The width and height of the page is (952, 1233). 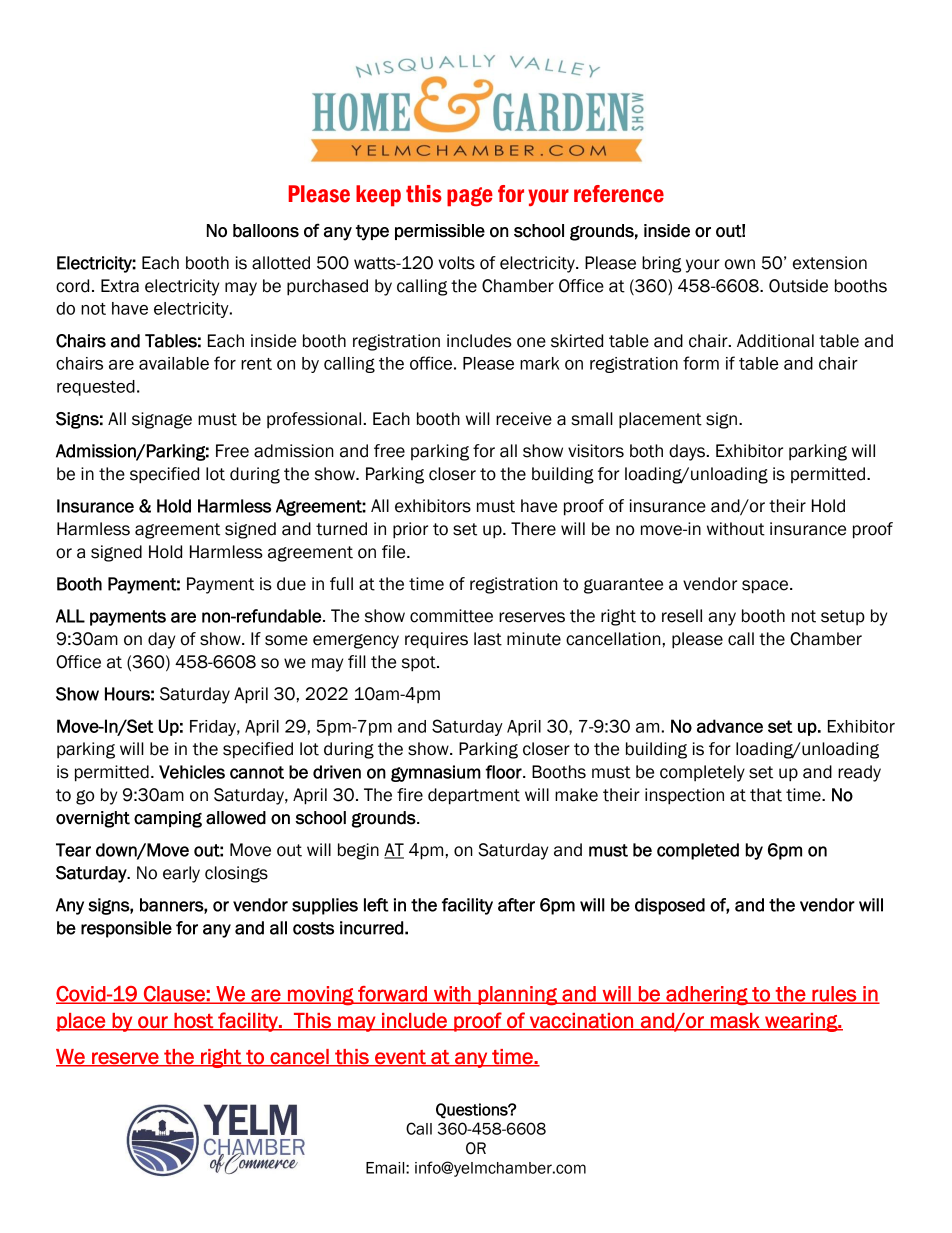 I want to click on event, so click(x=400, y=1058).
